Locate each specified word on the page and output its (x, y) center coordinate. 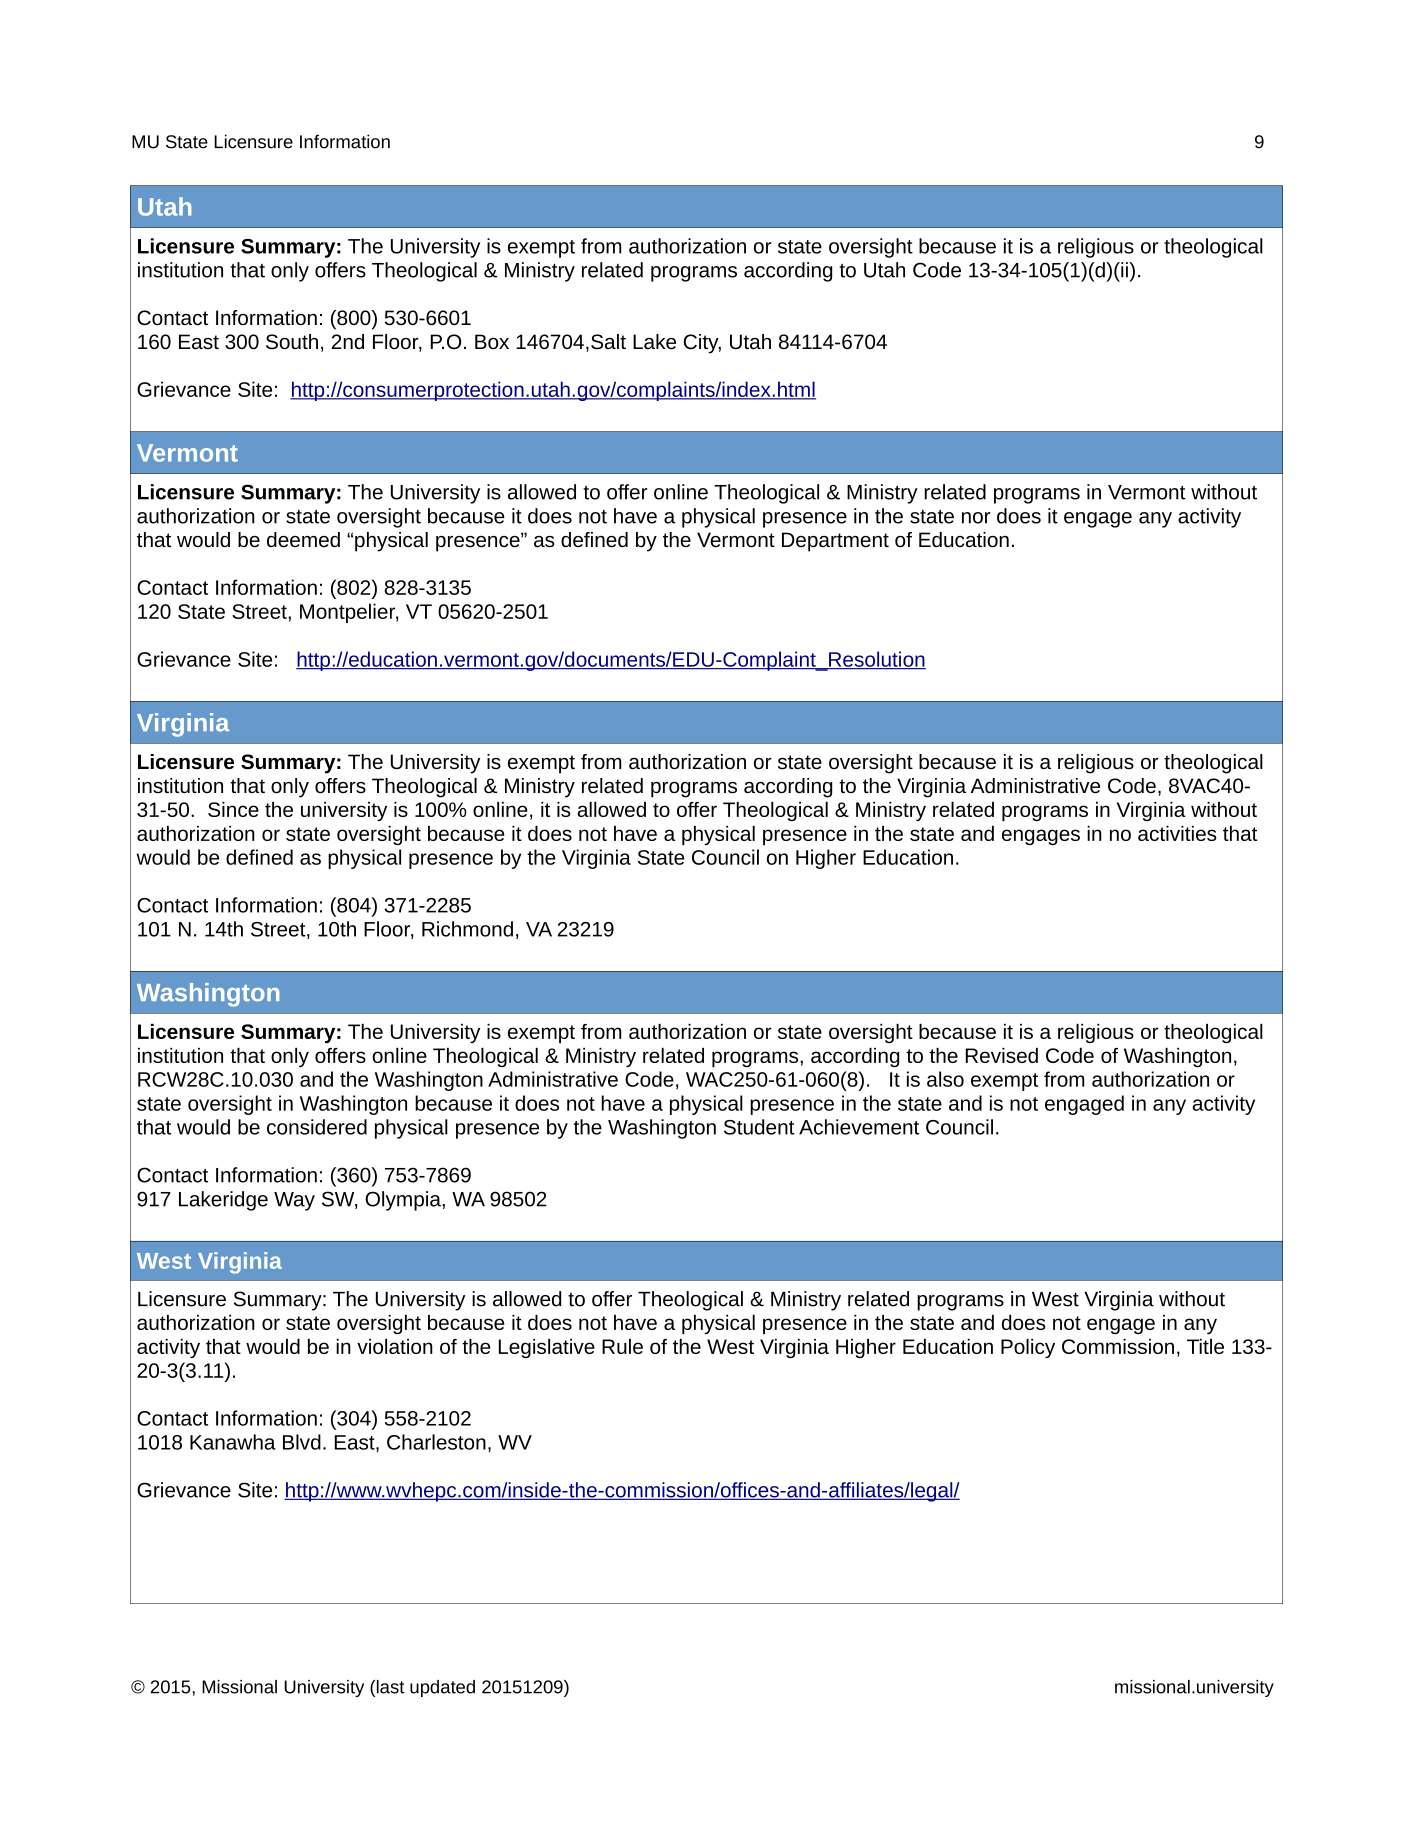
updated (442, 1688)
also (945, 1079)
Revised (1002, 1055)
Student (759, 1127)
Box (492, 341)
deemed (303, 539)
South (292, 341)
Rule (622, 1346)
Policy (1028, 1348)
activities (1177, 833)
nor (976, 518)
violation (395, 1346)
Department (835, 542)
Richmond (467, 929)
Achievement (859, 1127)
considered (317, 1127)
